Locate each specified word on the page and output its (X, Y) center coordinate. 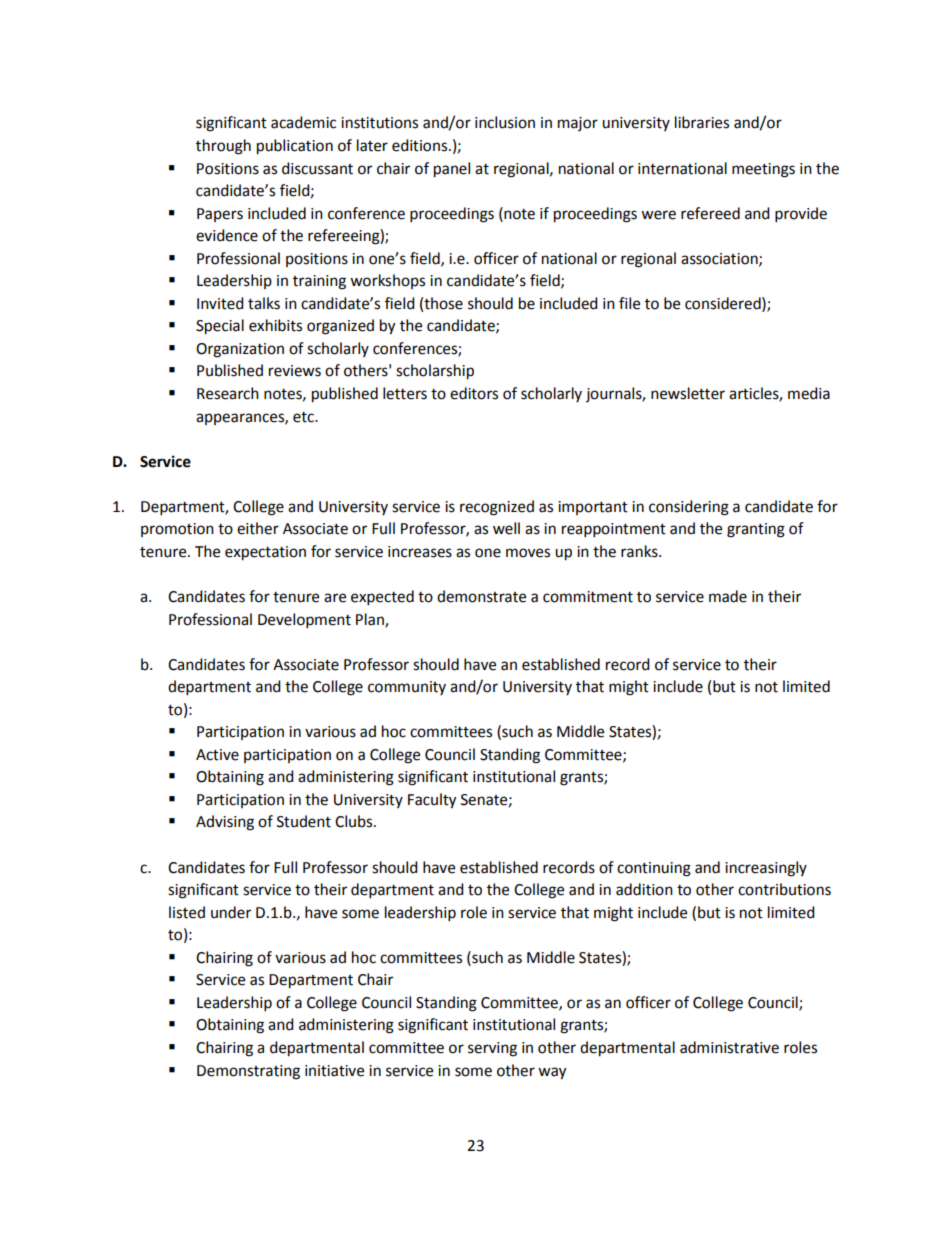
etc (304, 417)
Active (217, 755)
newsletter (688, 393)
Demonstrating (248, 1072)
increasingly (766, 869)
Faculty (432, 801)
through (223, 147)
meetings (763, 170)
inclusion (505, 122)
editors (474, 393)
